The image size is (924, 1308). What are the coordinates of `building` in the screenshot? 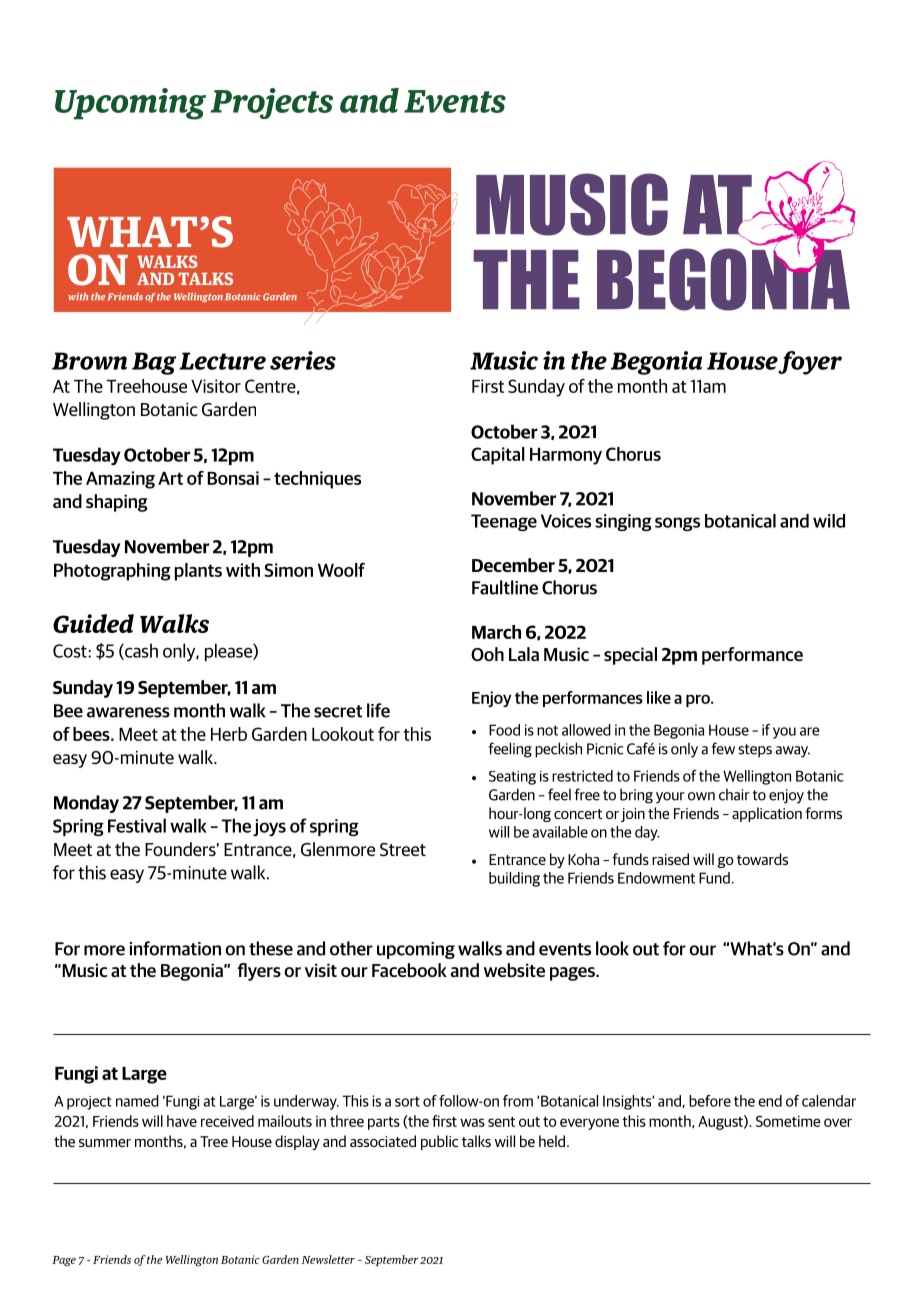 It's located at (514, 879).
